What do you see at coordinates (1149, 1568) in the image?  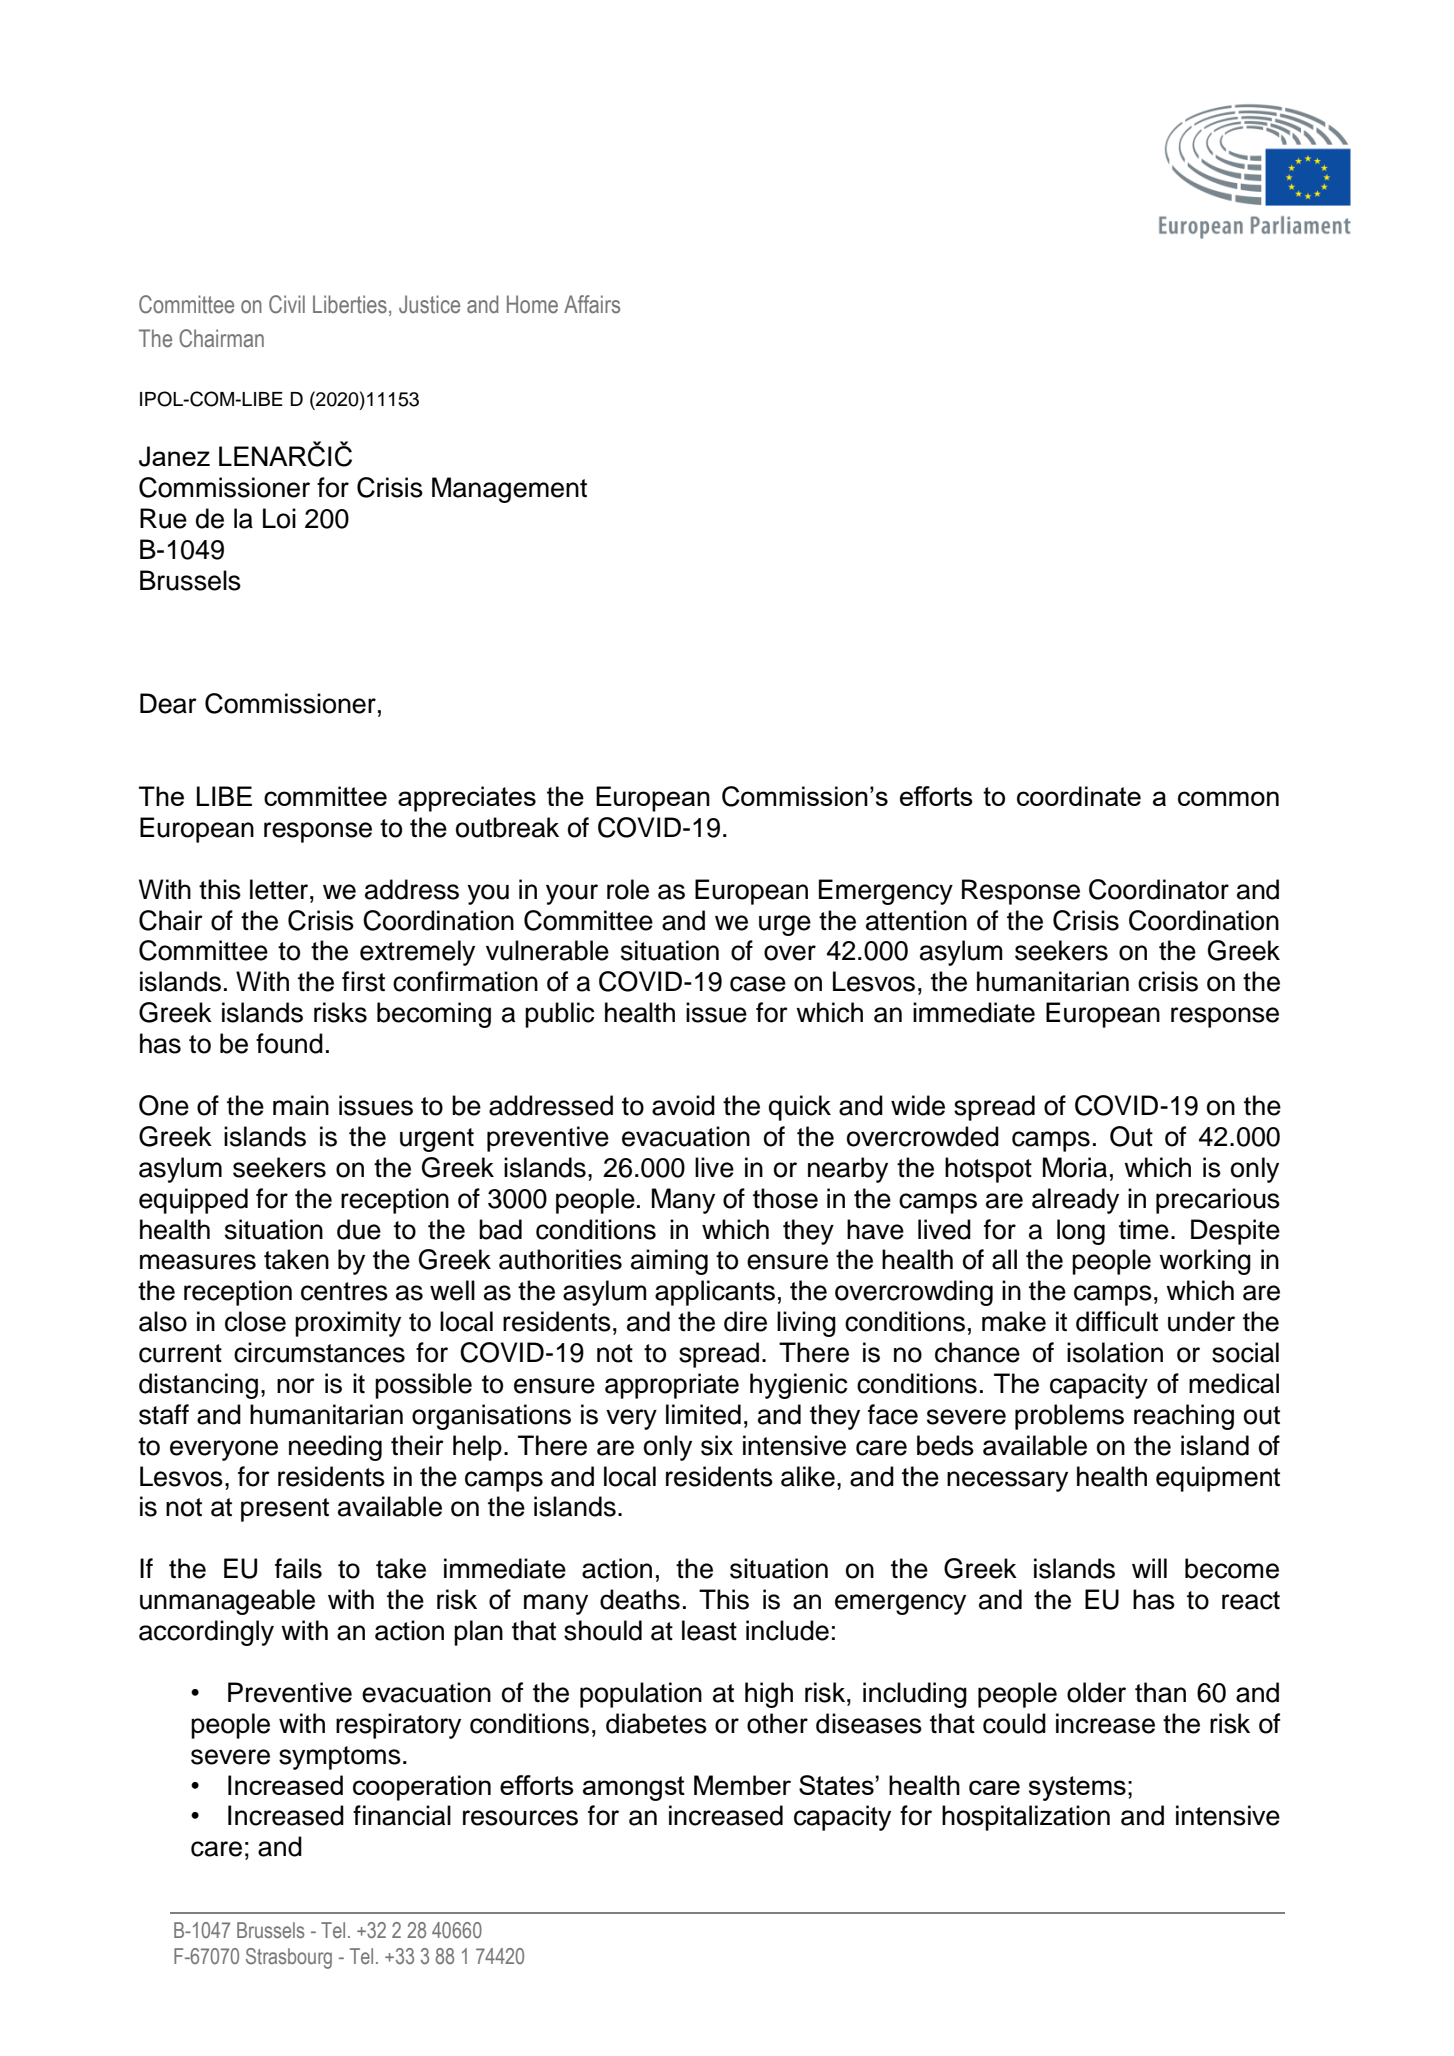 I see `will` at bounding box center [1149, 1568].
